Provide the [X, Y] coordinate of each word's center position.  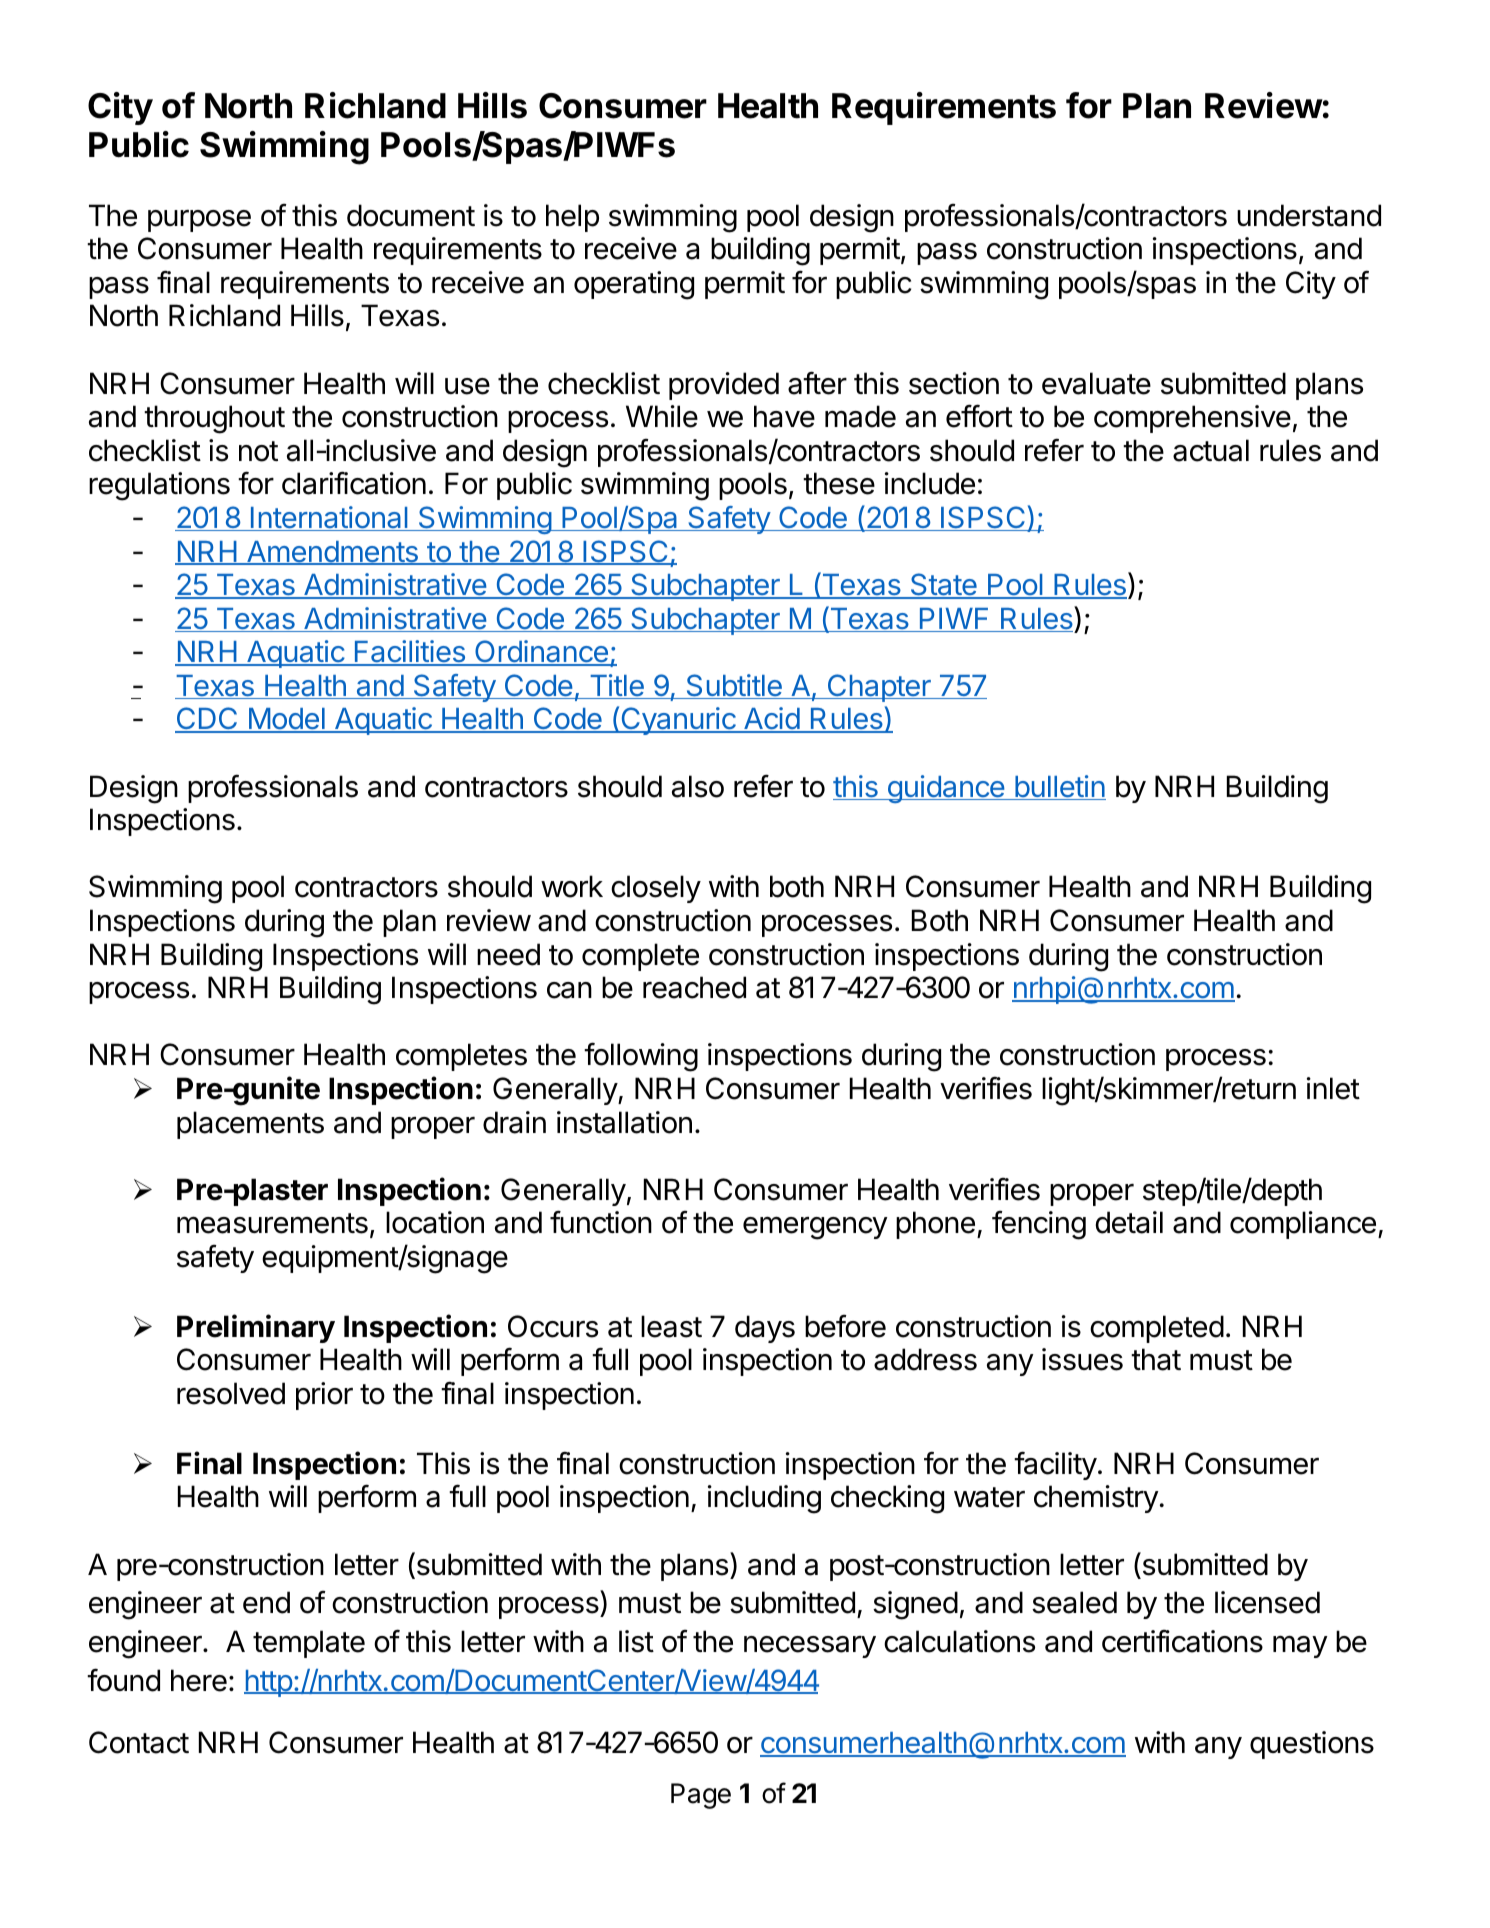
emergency [815, 1228]
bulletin [1059, 787]
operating [634, 285]
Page [701, 1796]
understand [1309, 215]
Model [286, 720]
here [199, 1680]
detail [1129, 1222]
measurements [272, 1223]
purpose [199, 221]
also [698, 786]
